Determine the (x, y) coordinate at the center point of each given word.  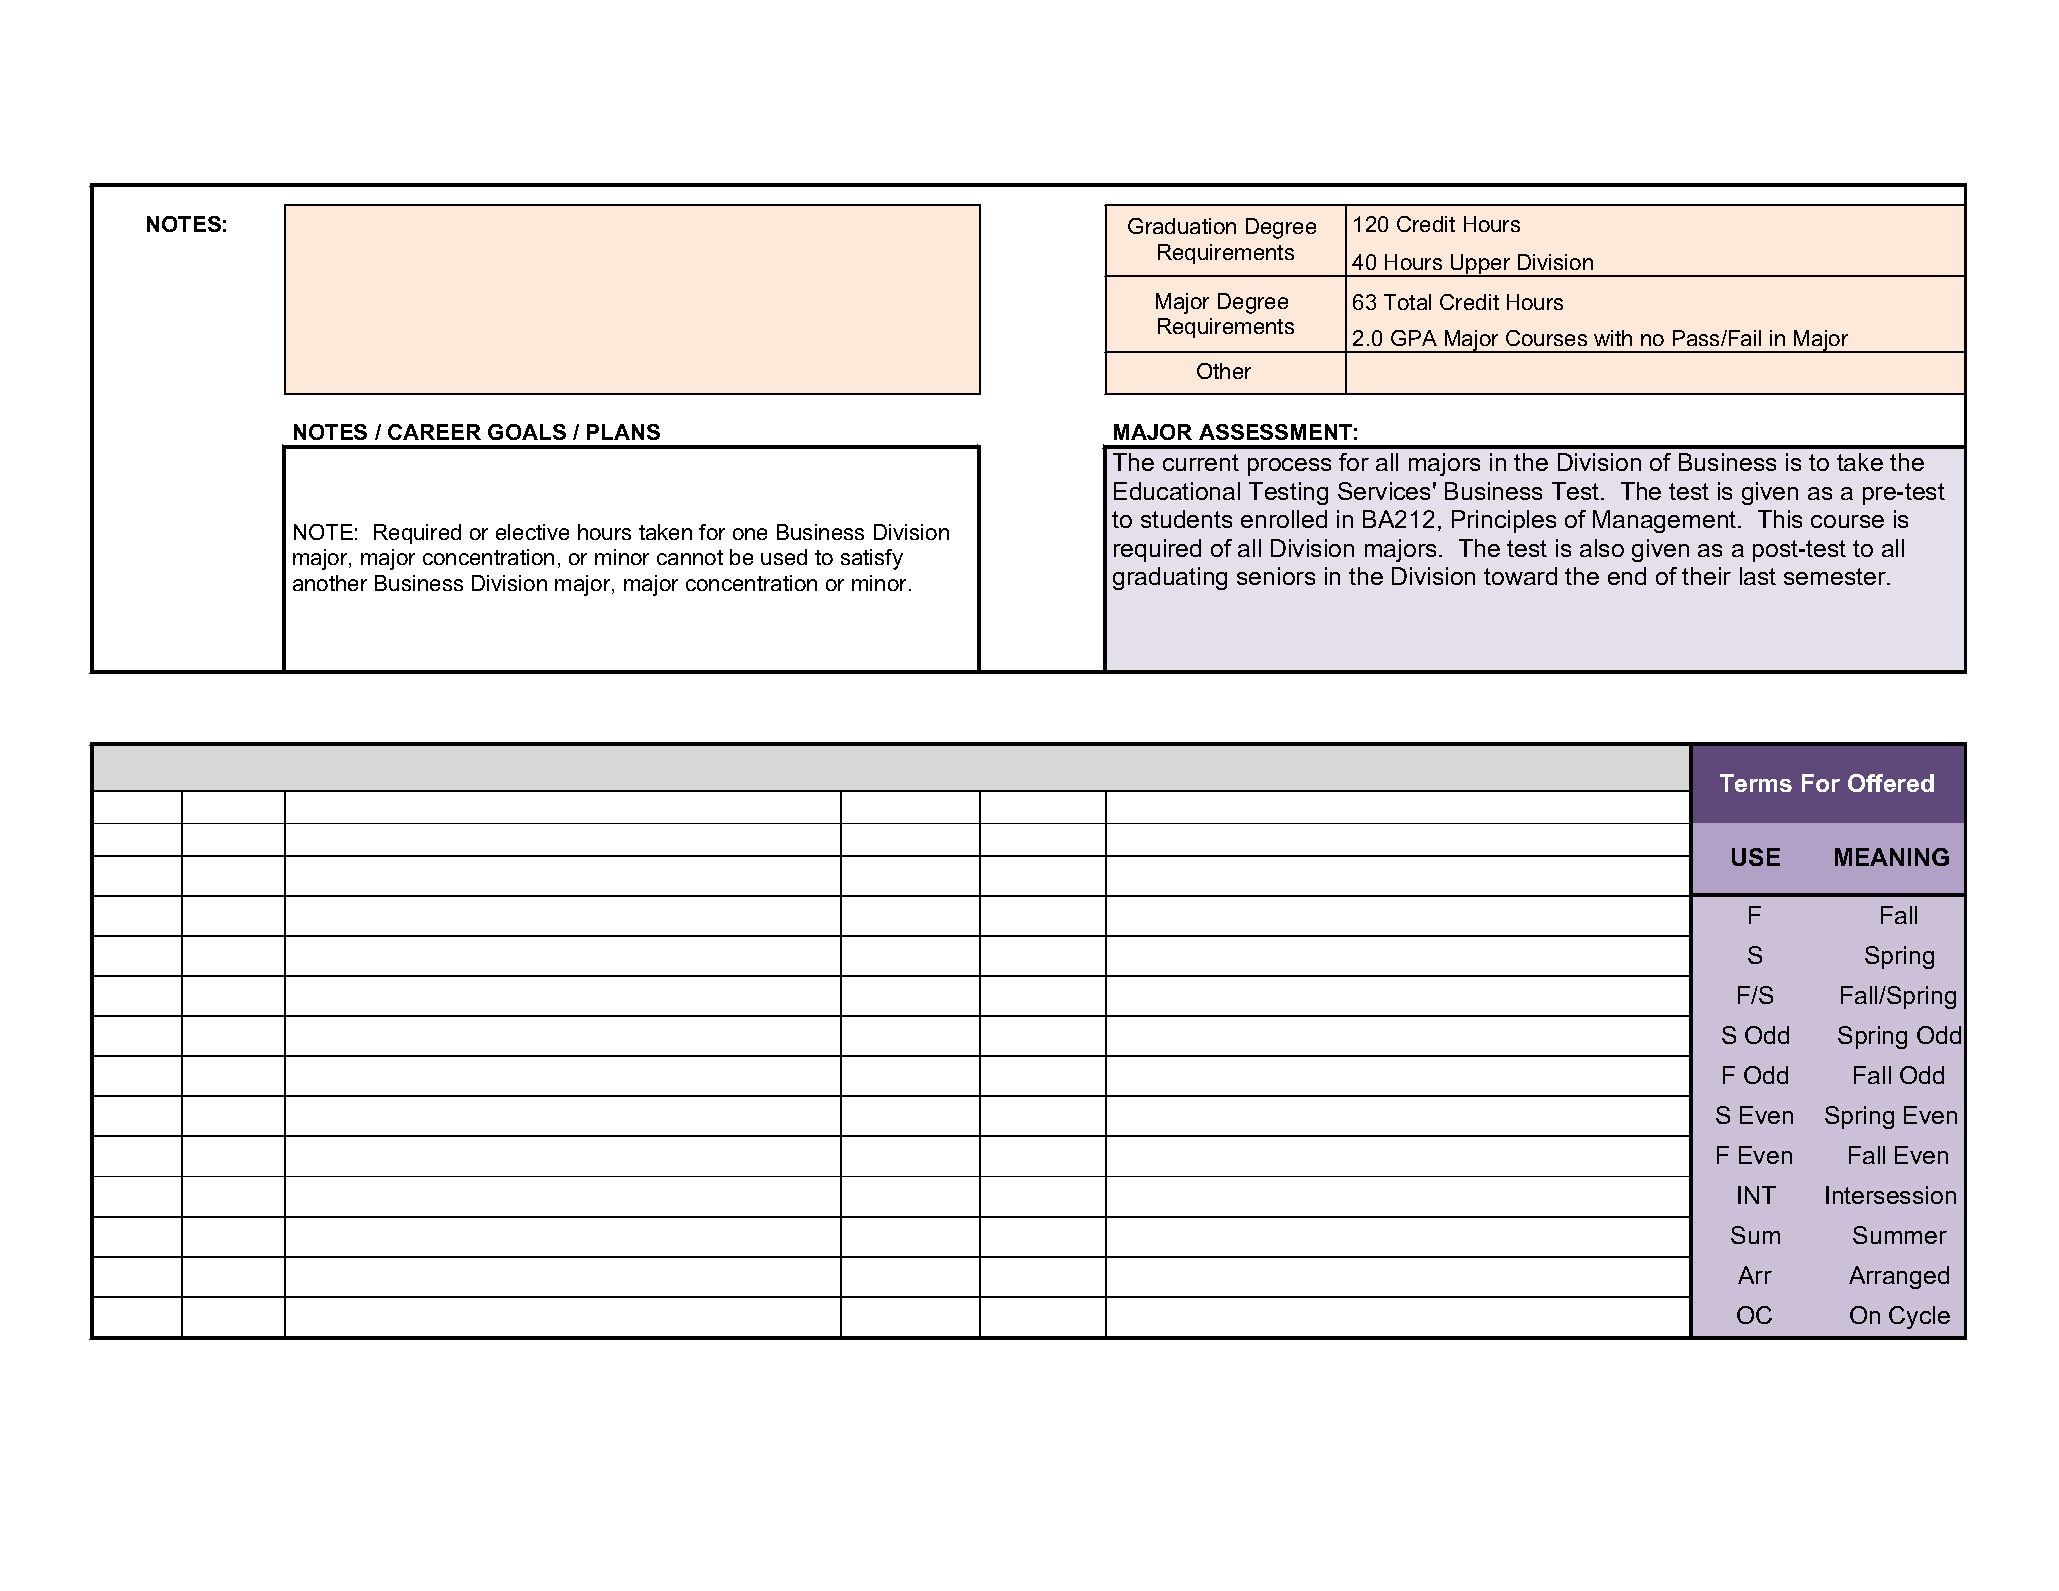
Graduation (1182, 226)
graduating (1170, 578)
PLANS (623, 432)
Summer (1900, 1235)
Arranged (1899, 1277)
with (1613, 338)
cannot (690, 557)
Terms (1756, 783)
